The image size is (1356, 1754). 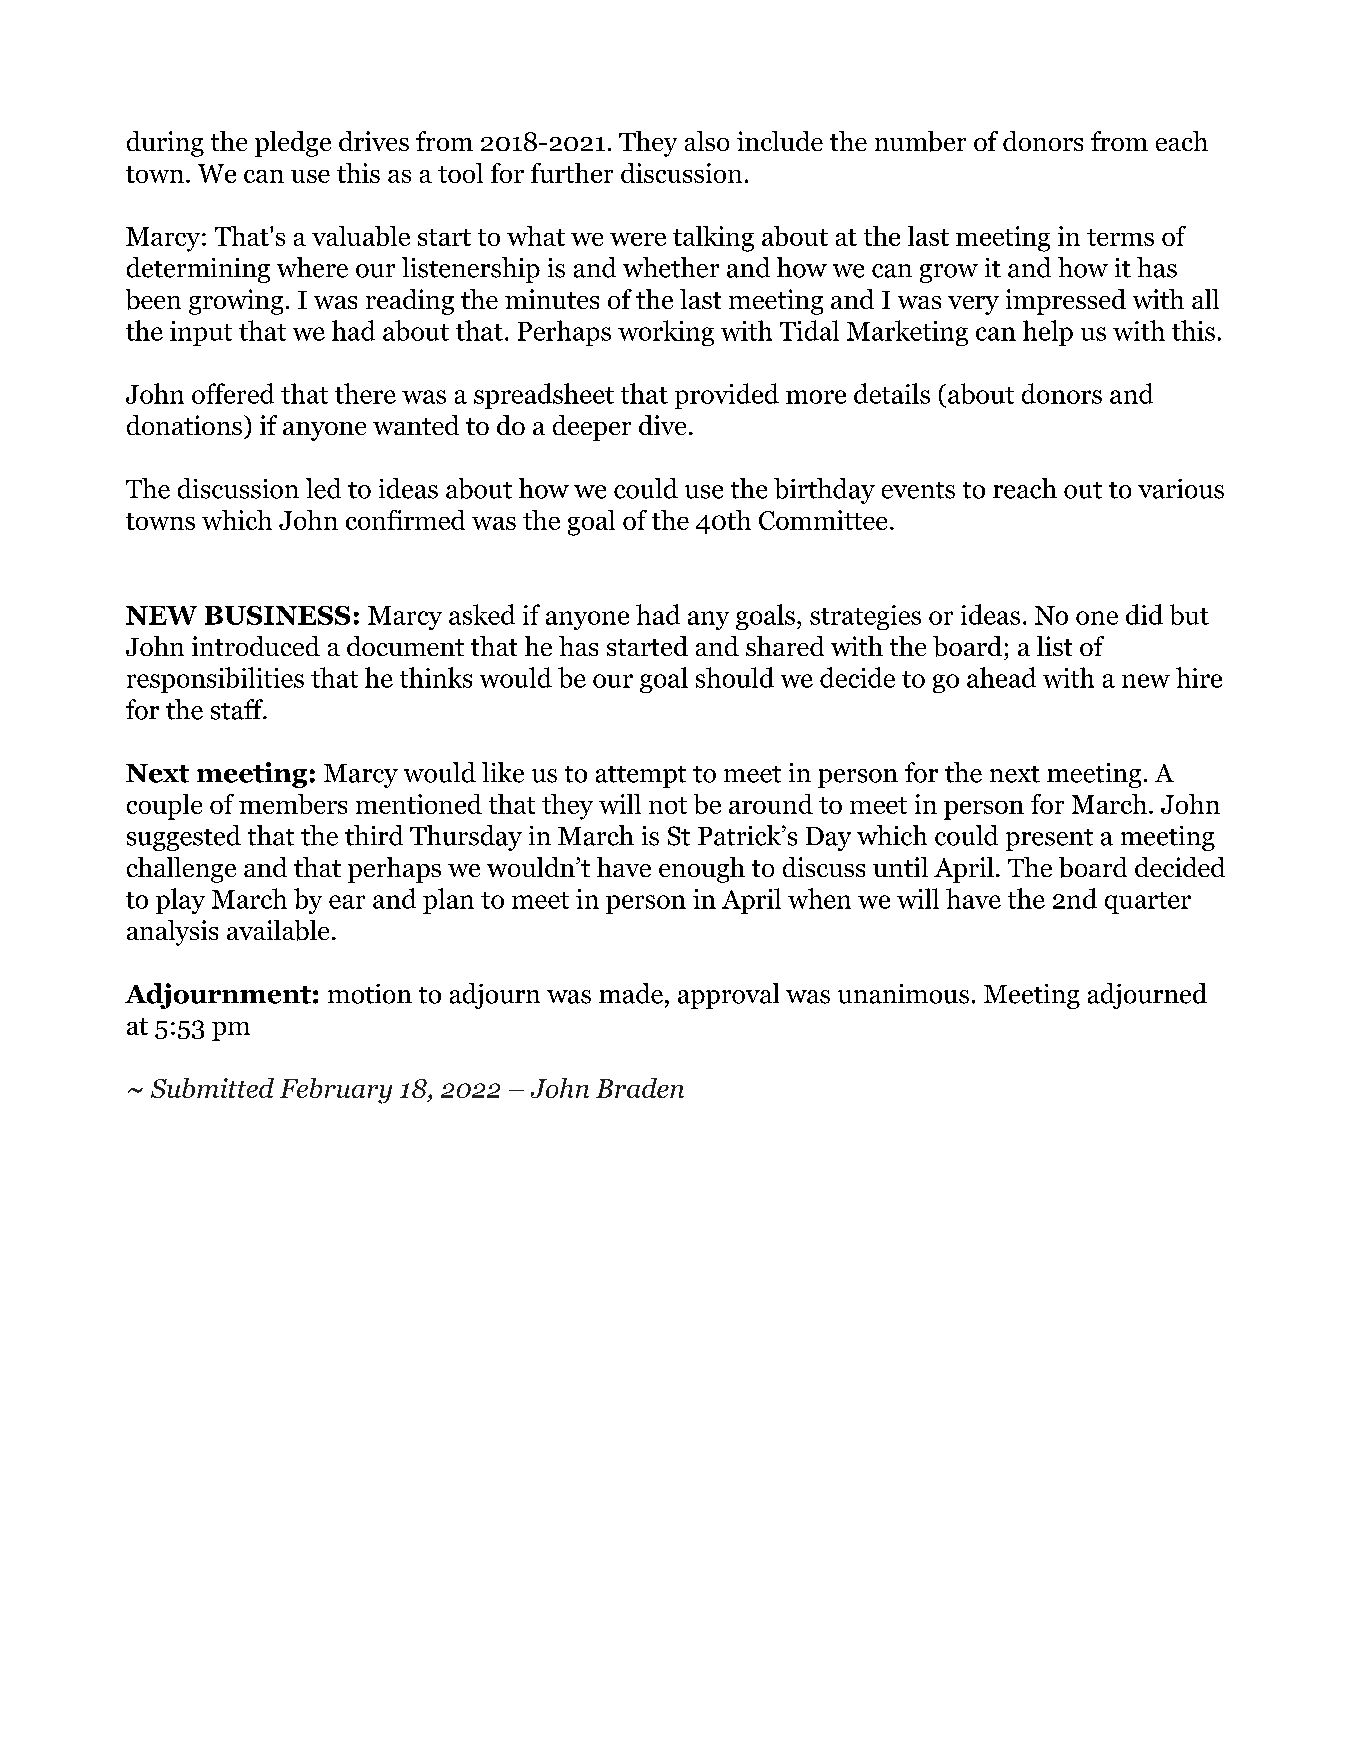 I want to click on members, so click(x=293, y=804).
